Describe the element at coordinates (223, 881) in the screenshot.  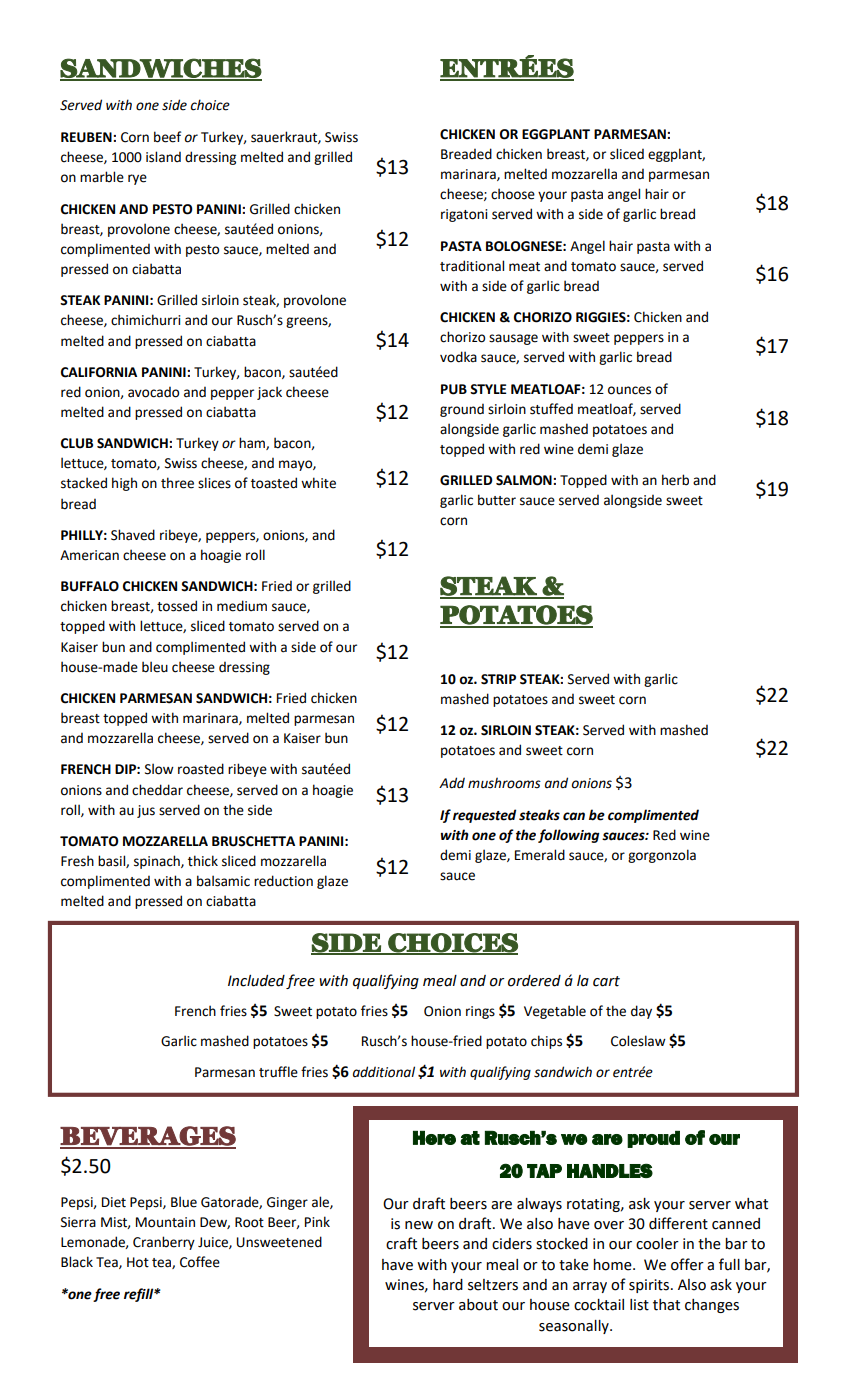
I see `balsamic` at that location.
